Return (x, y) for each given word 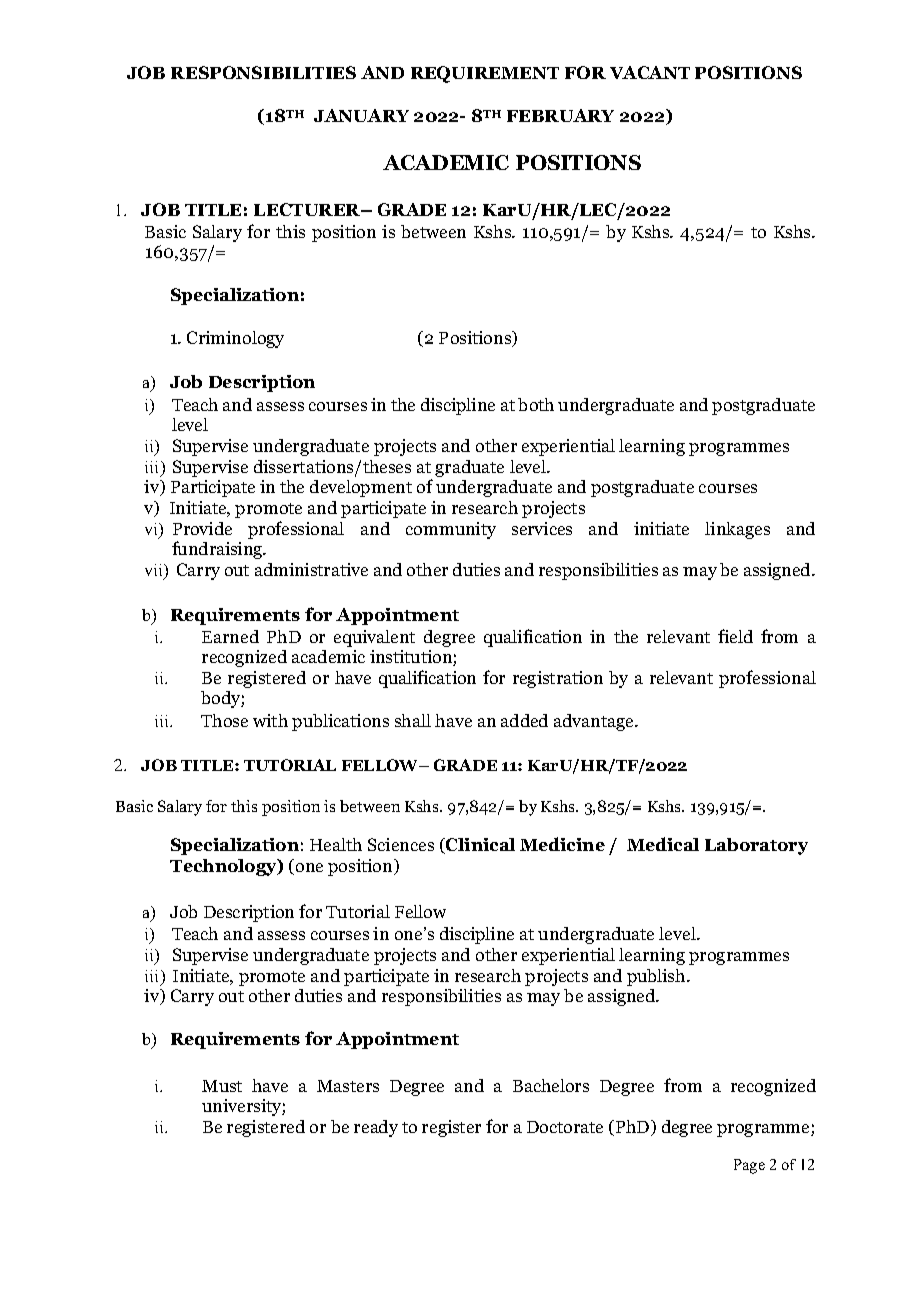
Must (222, 1086)
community (451, 530)
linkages (737, 530)
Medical (663, 844)
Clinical (479, 846)
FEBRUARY (560, 115)
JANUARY (361, 115)
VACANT (650, 72)
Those (224, 720)
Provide (202, 528)
